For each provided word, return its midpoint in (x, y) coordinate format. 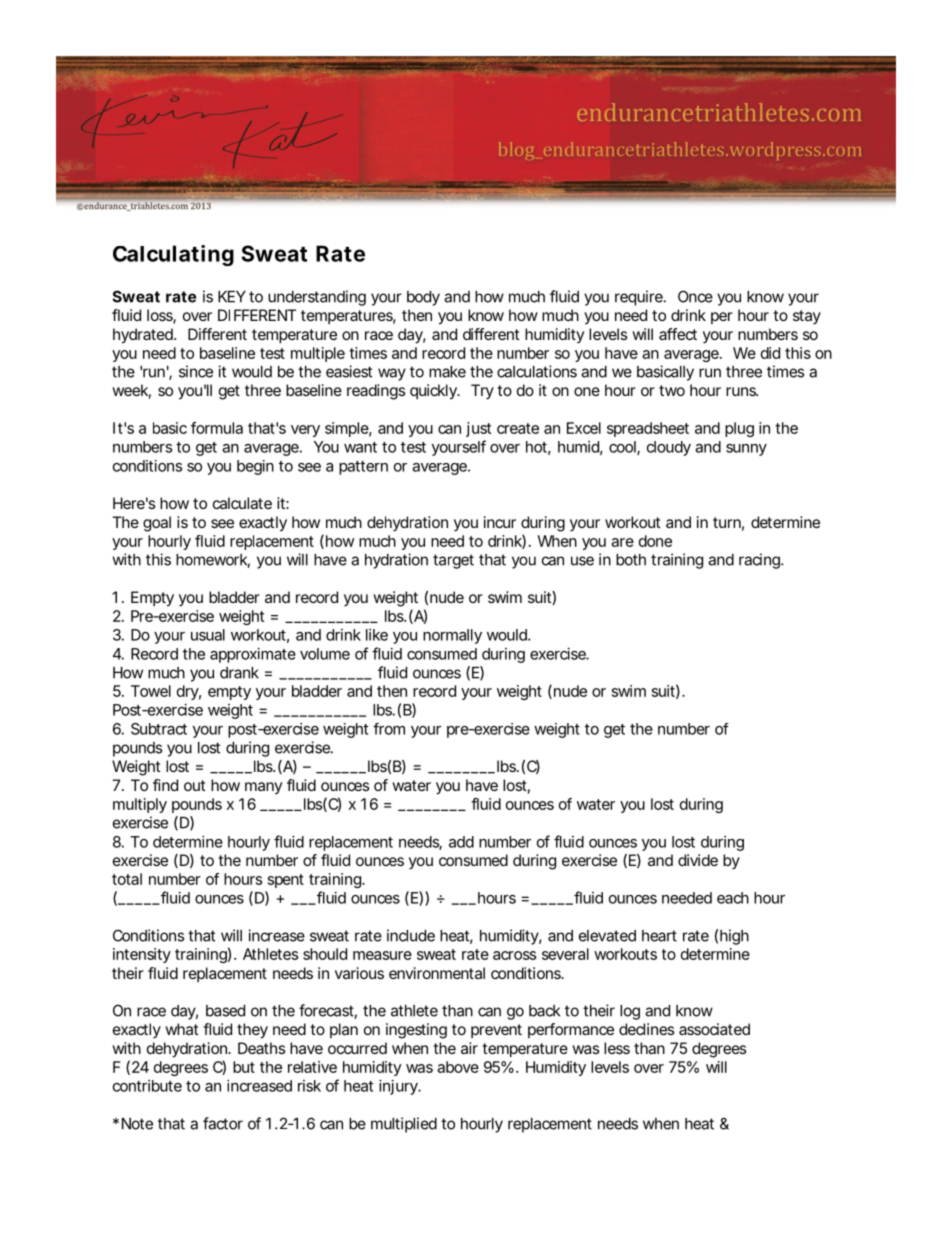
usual (208, 635)
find (165, 785)
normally (452, 636)
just (478, 429)
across (514, 955)
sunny (746, 450)
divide (698, 860)
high (734, 937)
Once (695, 296)
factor (223, 1123)
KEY (232, 297)
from (389, 729)
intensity (142, 955)
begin (255, 467)
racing (760, 561)
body (423, 298)
